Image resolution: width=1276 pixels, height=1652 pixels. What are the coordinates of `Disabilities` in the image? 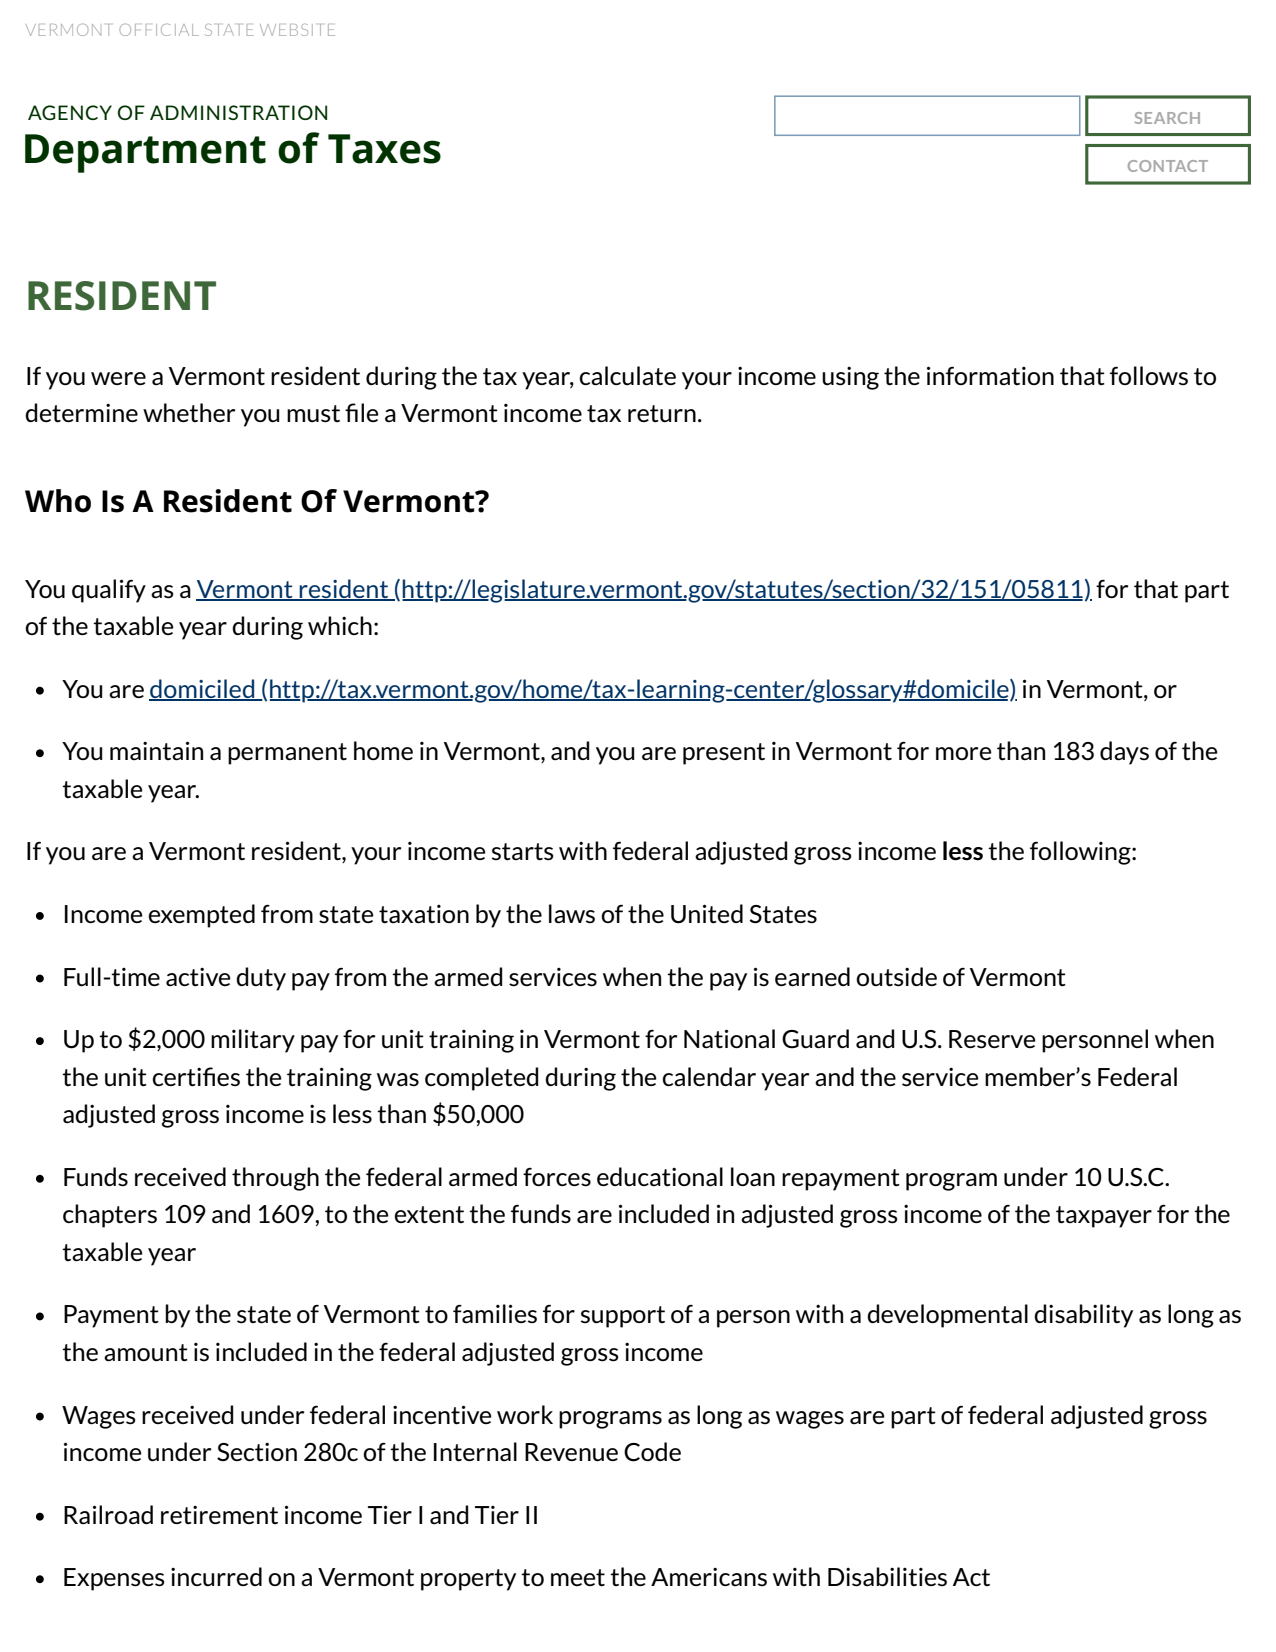 It's located at (887, 1577).
